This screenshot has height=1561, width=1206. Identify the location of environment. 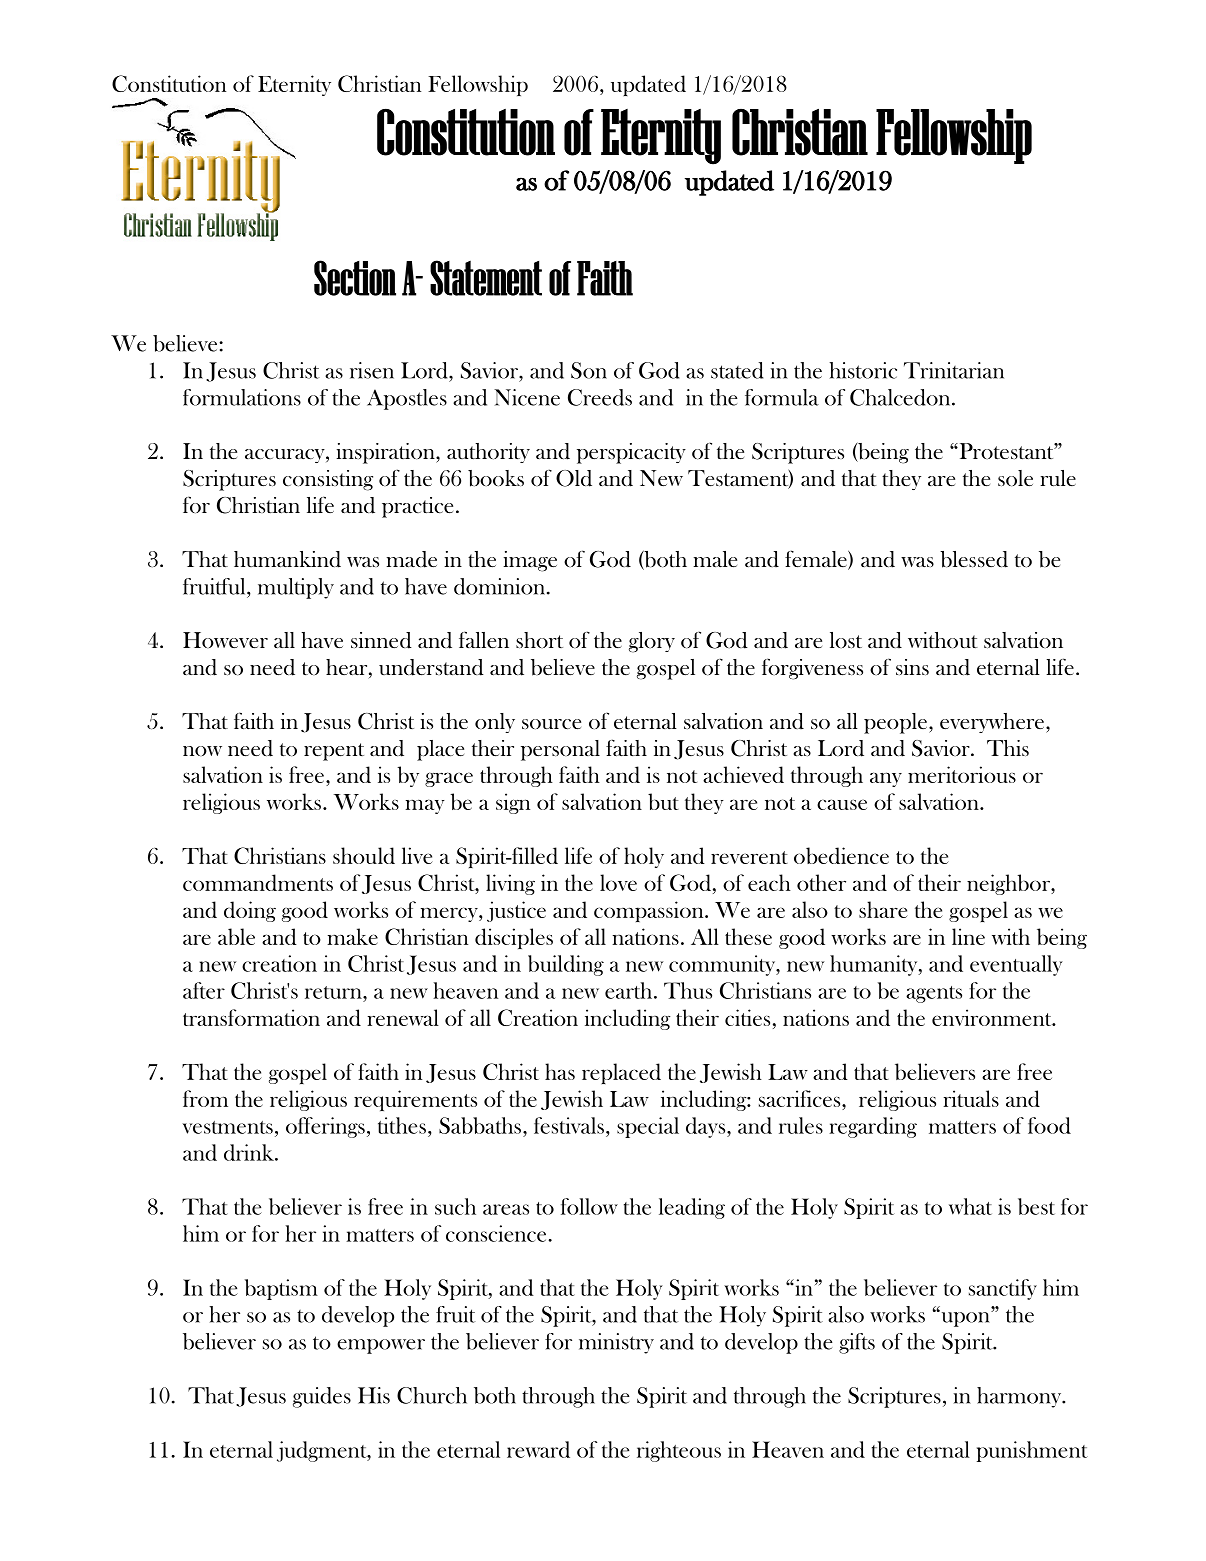
(993, 1017).
